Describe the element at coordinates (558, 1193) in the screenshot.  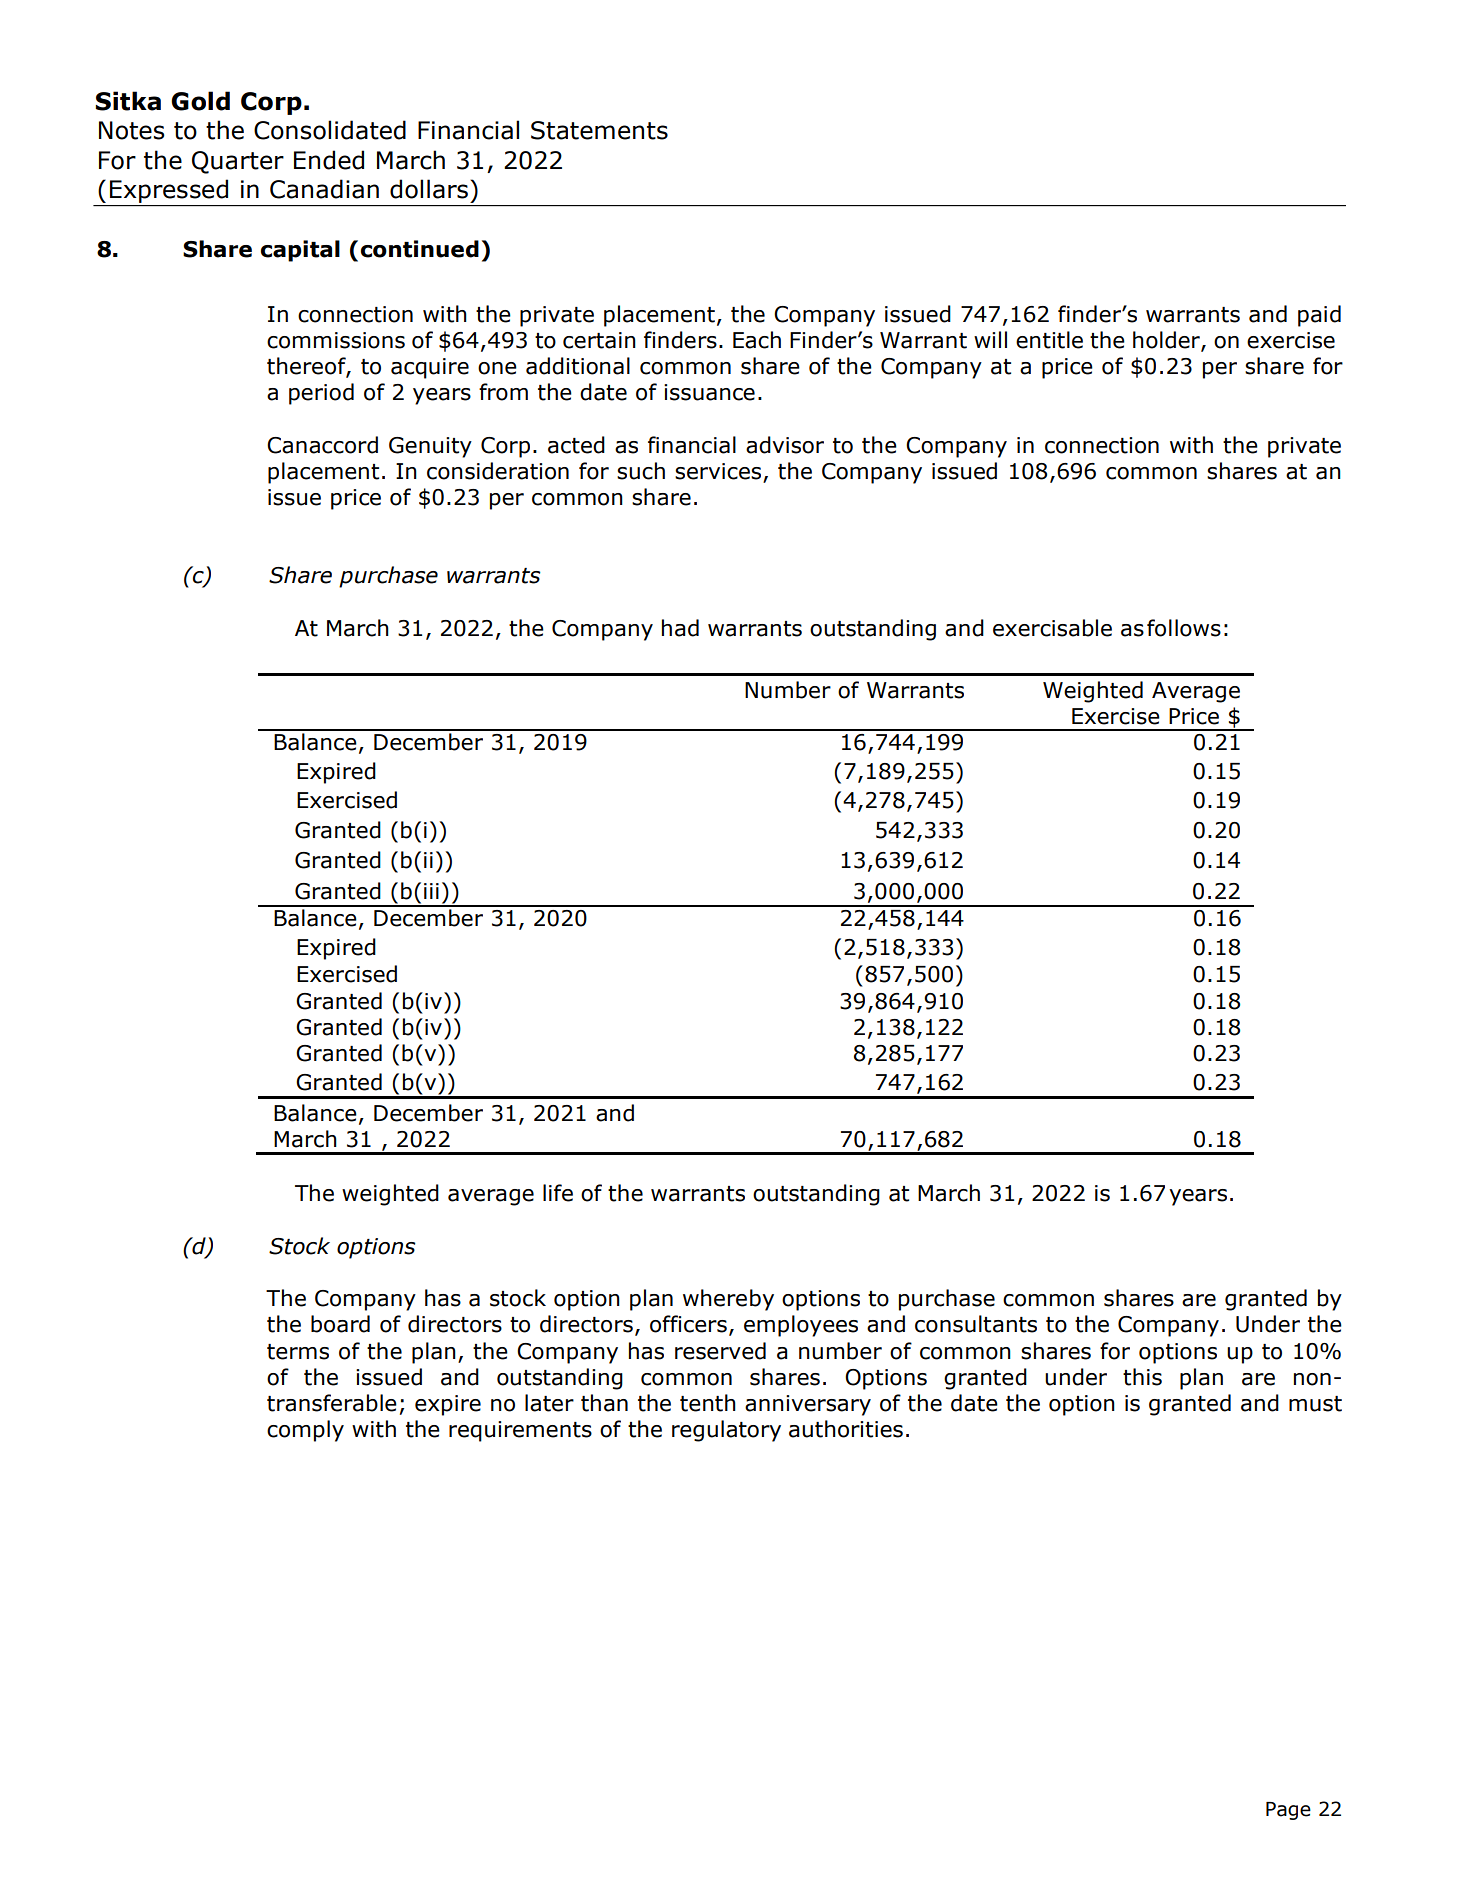
I see `life` at that location.
